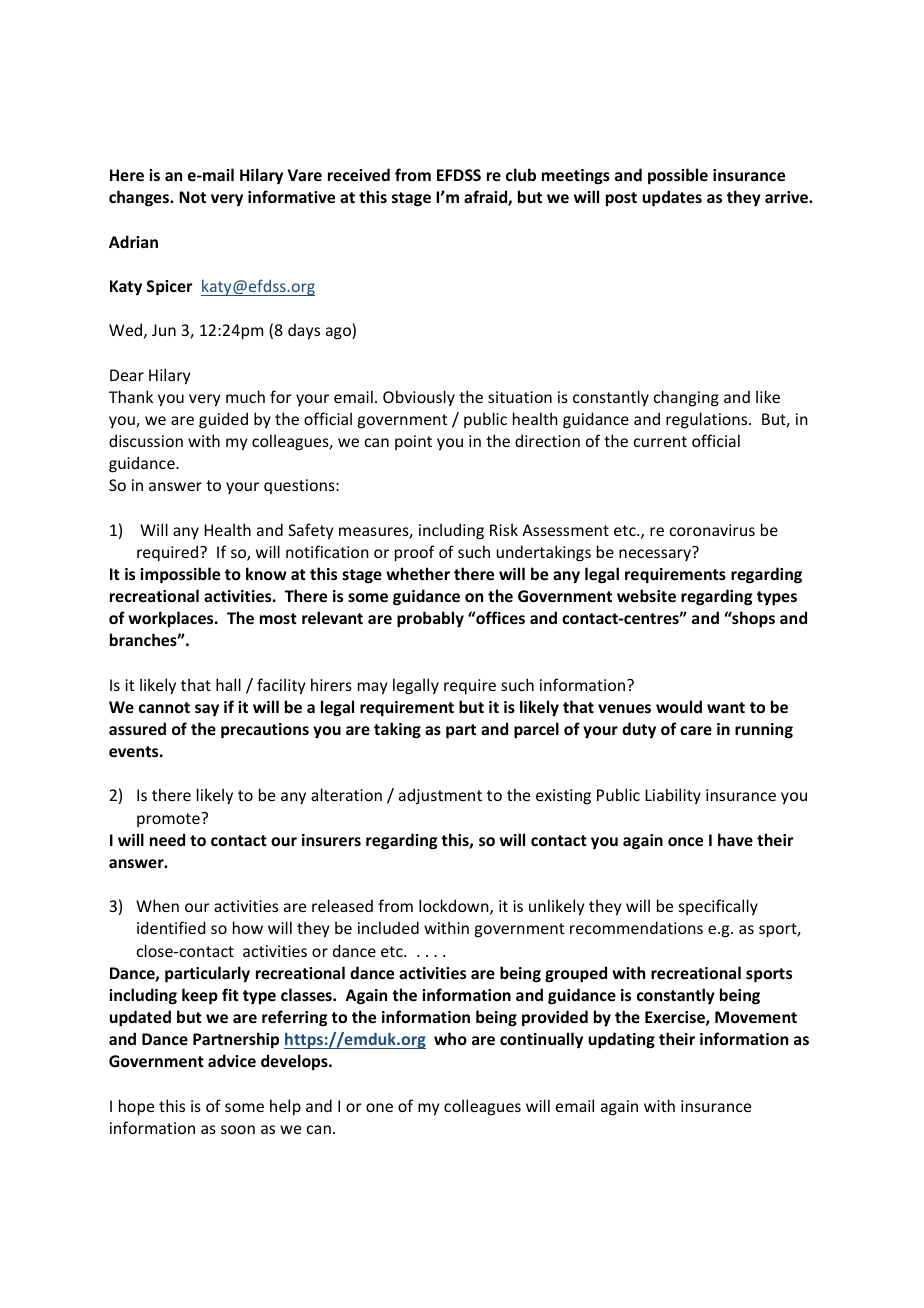  Describe the element at coordinates (238, 1129) in the image. I see `soon` at that location.
